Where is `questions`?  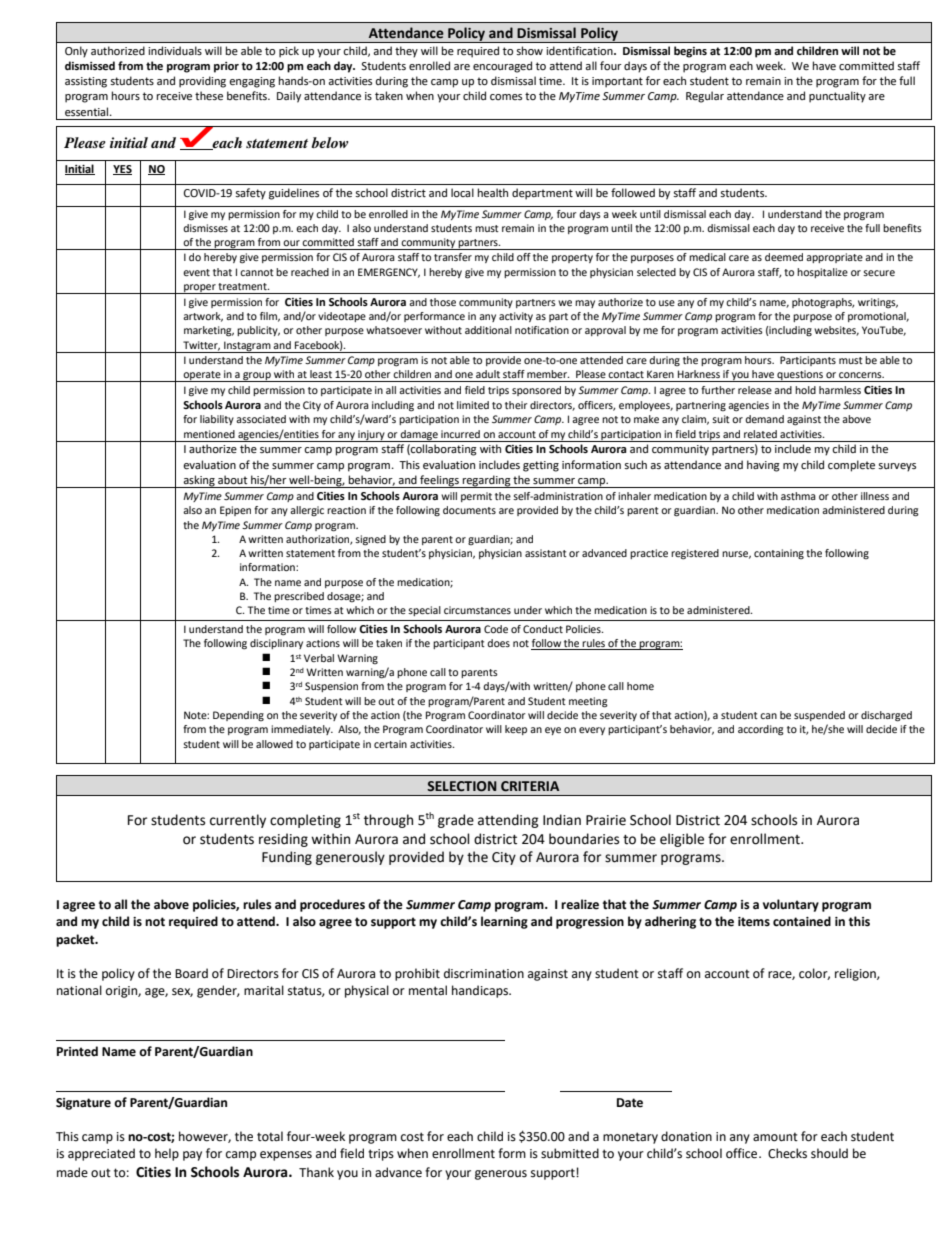 questions is located at coordinates (800, 376).
